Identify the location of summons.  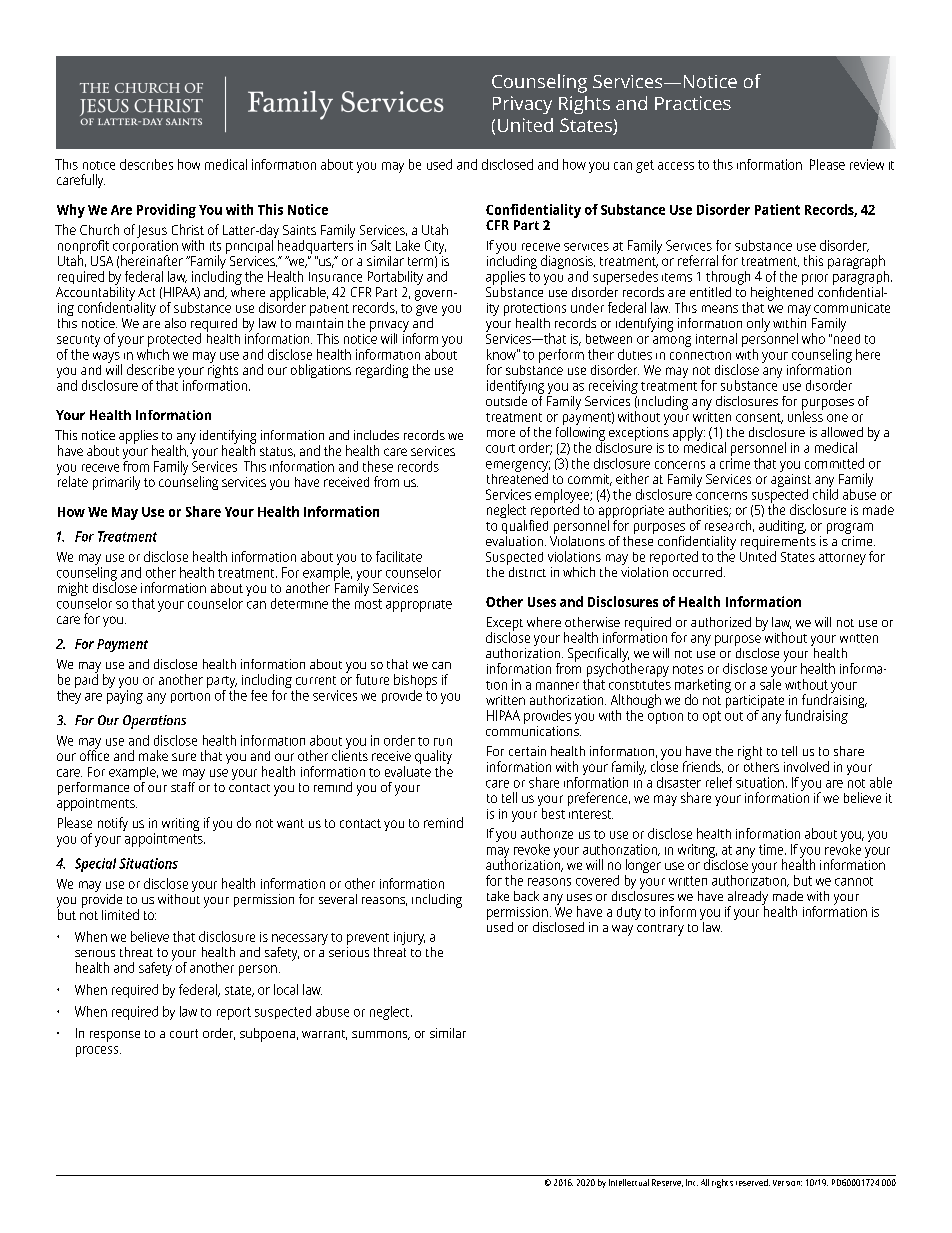
(381, 1035).
